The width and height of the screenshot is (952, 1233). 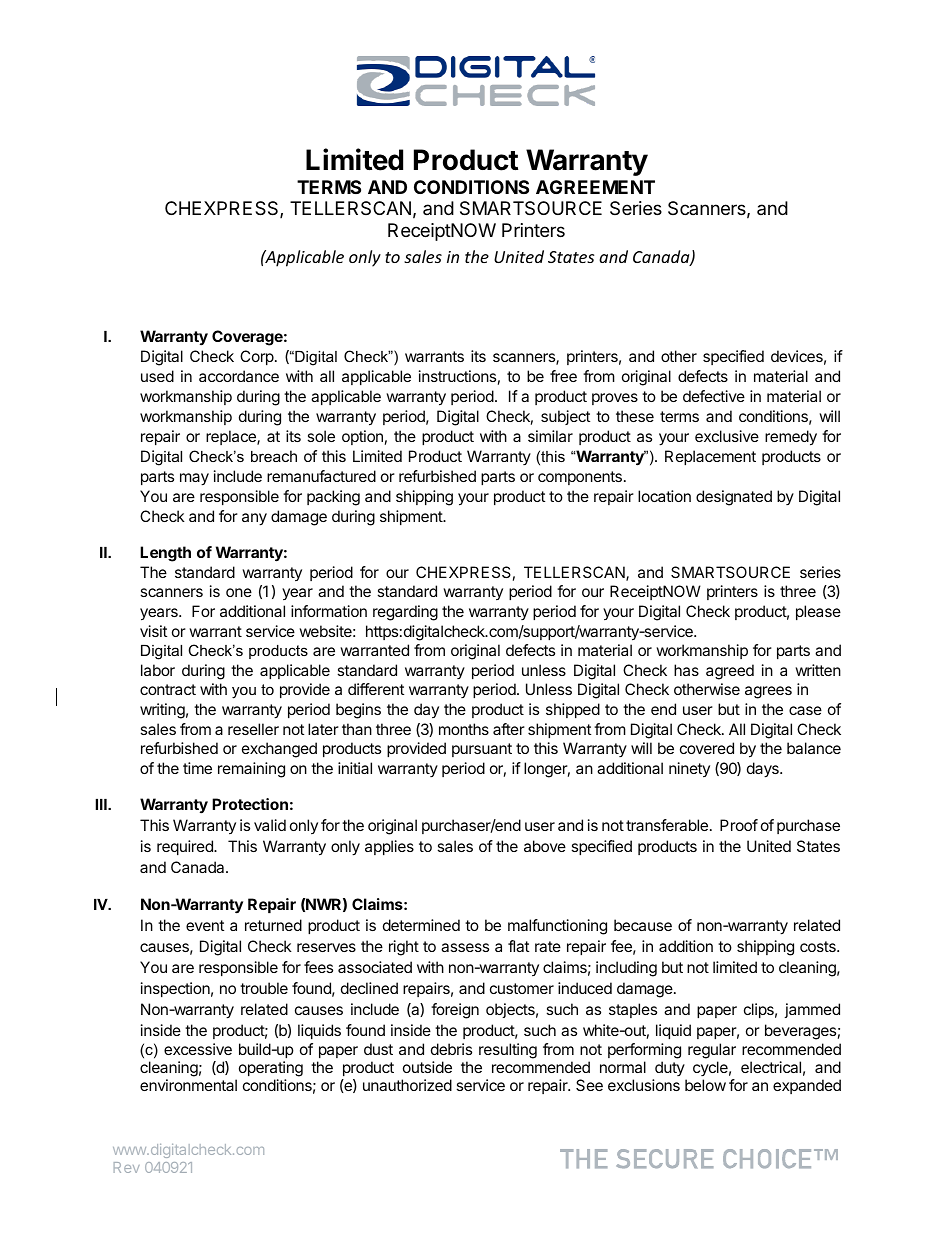 What do you see at coordinates (464, 729) in the screenshot?
I see `months` at bounding box center [464, 729].
